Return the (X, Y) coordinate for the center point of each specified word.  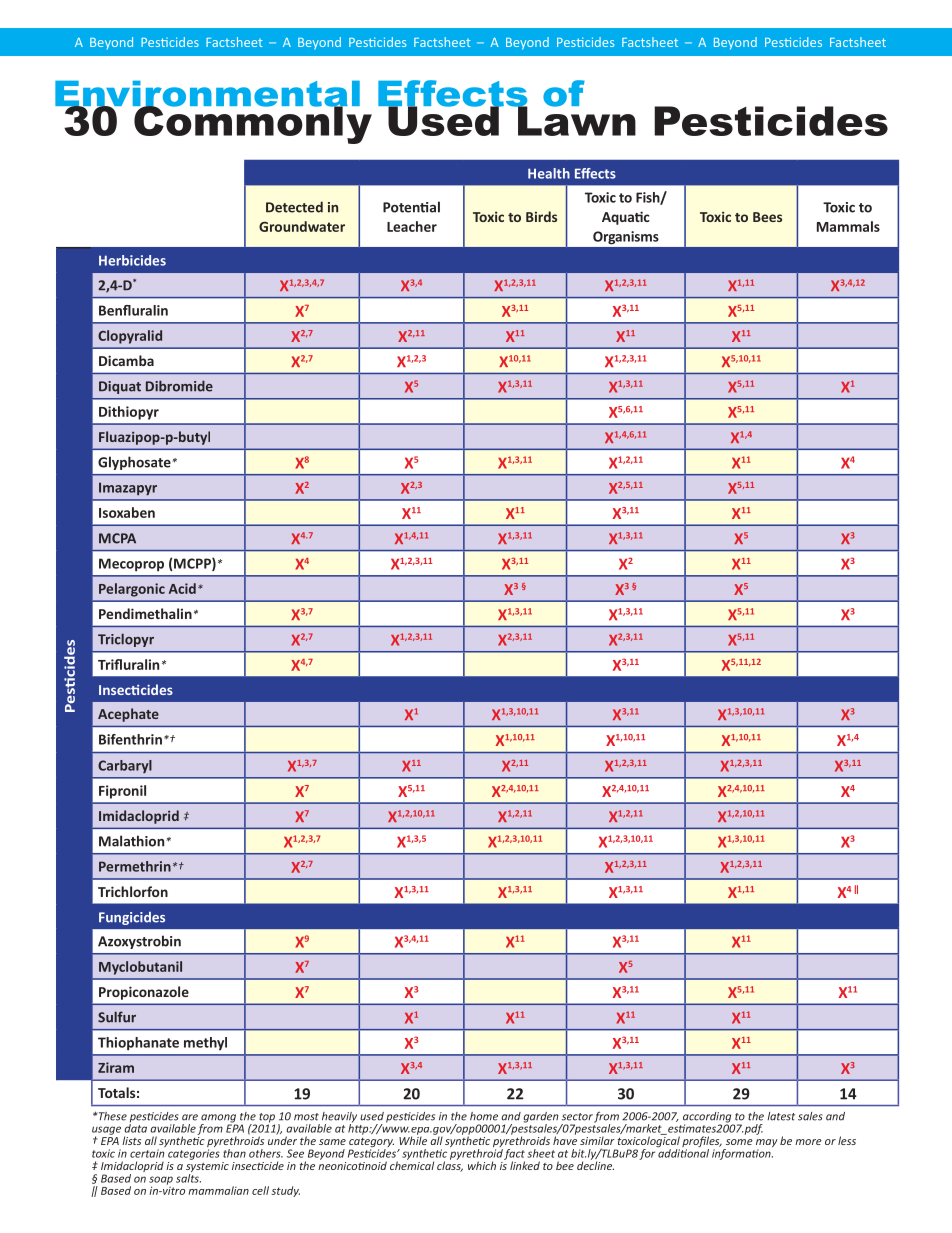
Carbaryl (125, 766)
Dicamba (126, 360)
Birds (541, 216)
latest (781, 1116)
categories (194, 1154)
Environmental (207, 95)
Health (549, 173)
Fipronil (122, 792)
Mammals (848, 226)
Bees (767, 217)
